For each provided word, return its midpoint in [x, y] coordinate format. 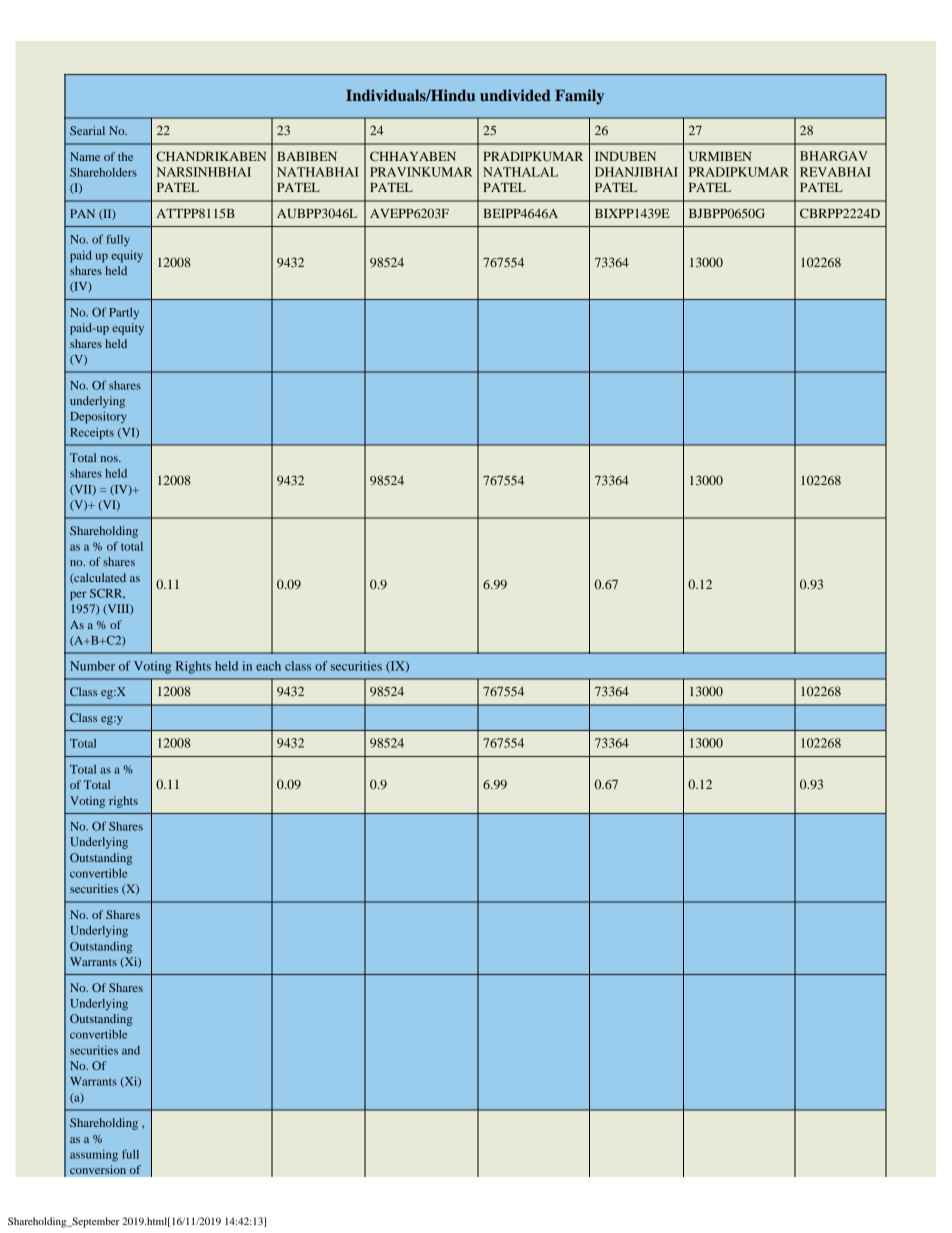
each [268, 666]
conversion [98, 1170]
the [125, 156]
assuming [94, 1156]
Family [579, 97]
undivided [515, 95]
